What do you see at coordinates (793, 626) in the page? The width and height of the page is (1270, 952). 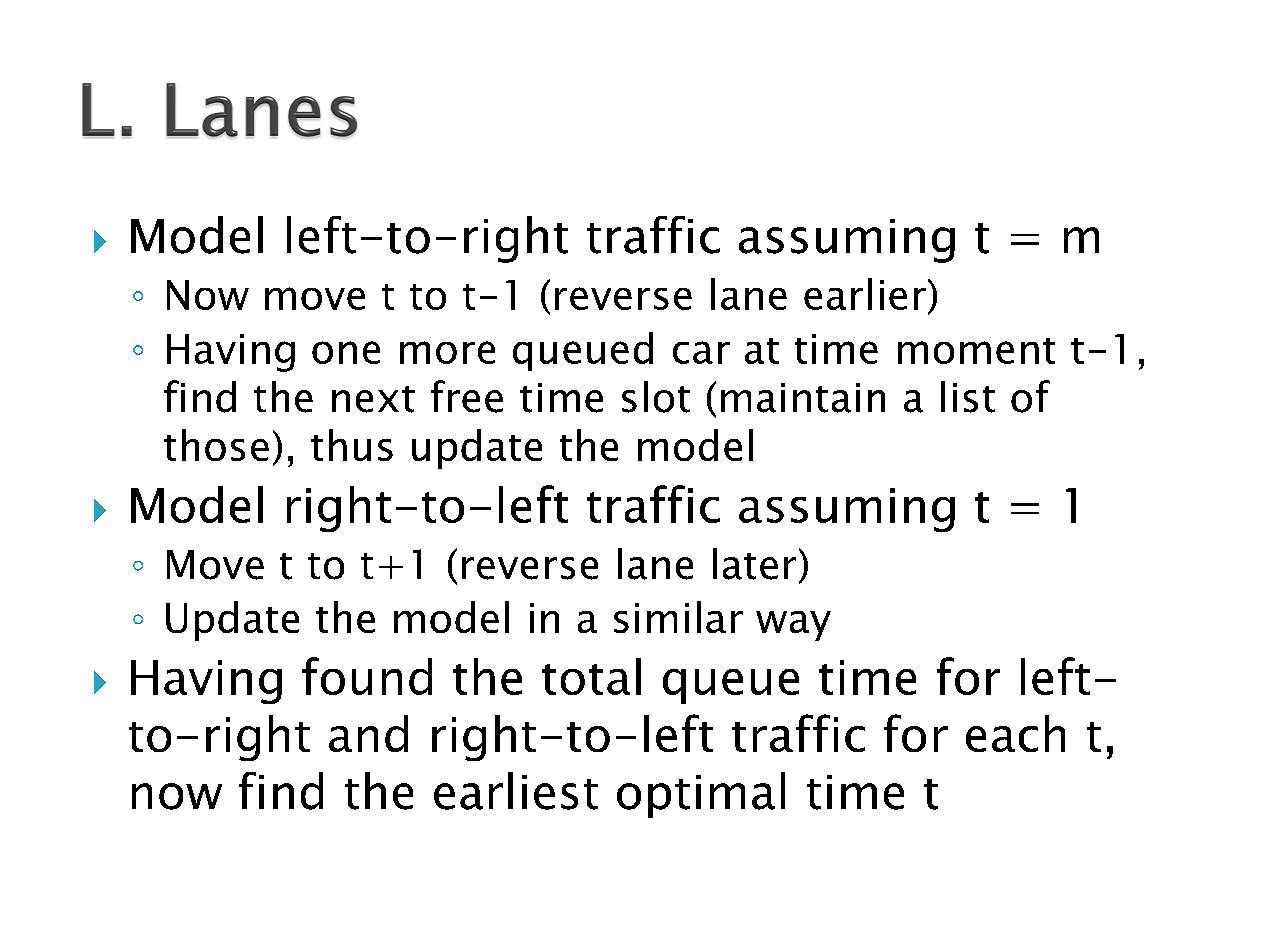 I see `way` at bounding box center [793, 626].
